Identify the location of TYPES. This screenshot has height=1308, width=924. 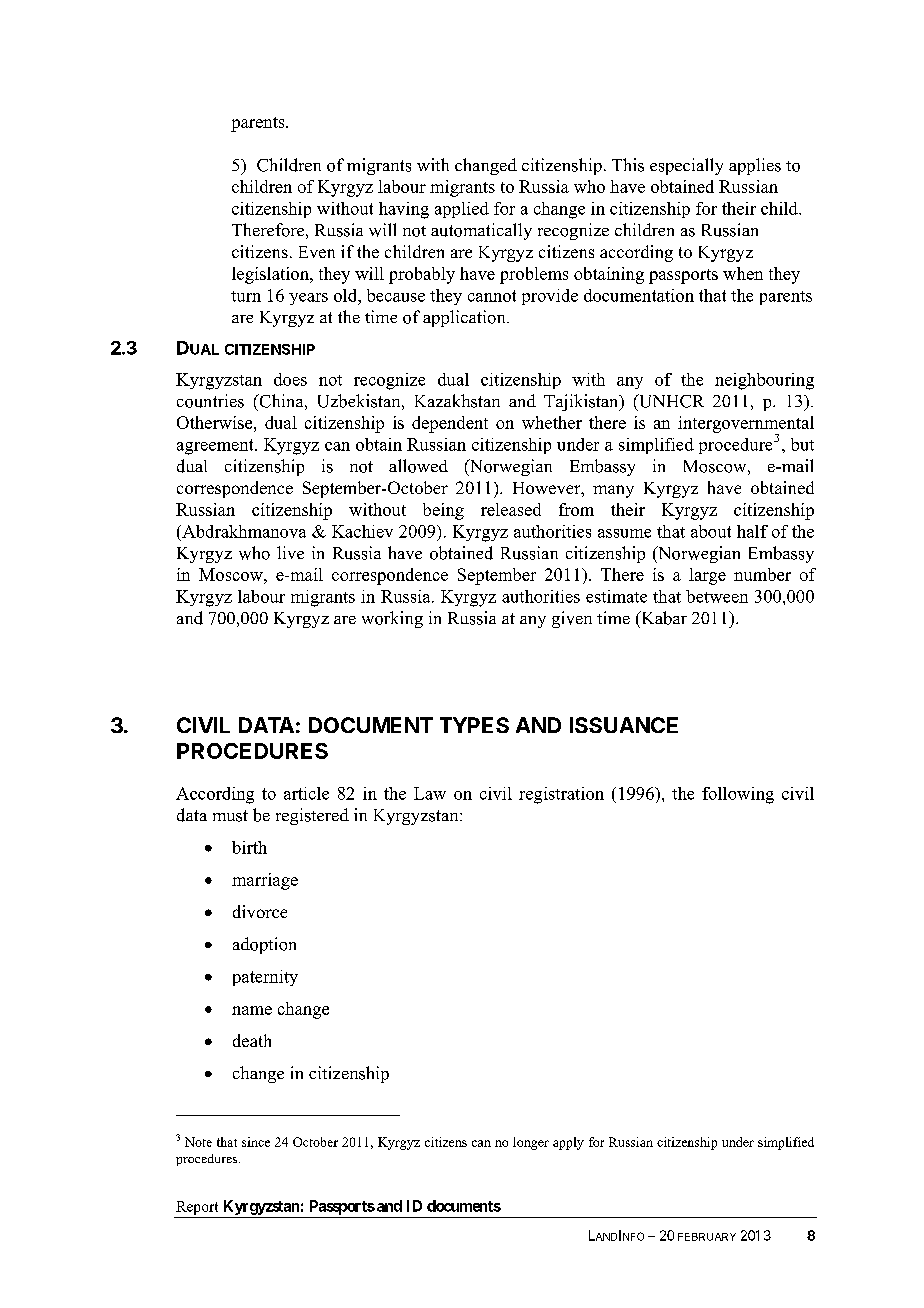
(474, 725).
